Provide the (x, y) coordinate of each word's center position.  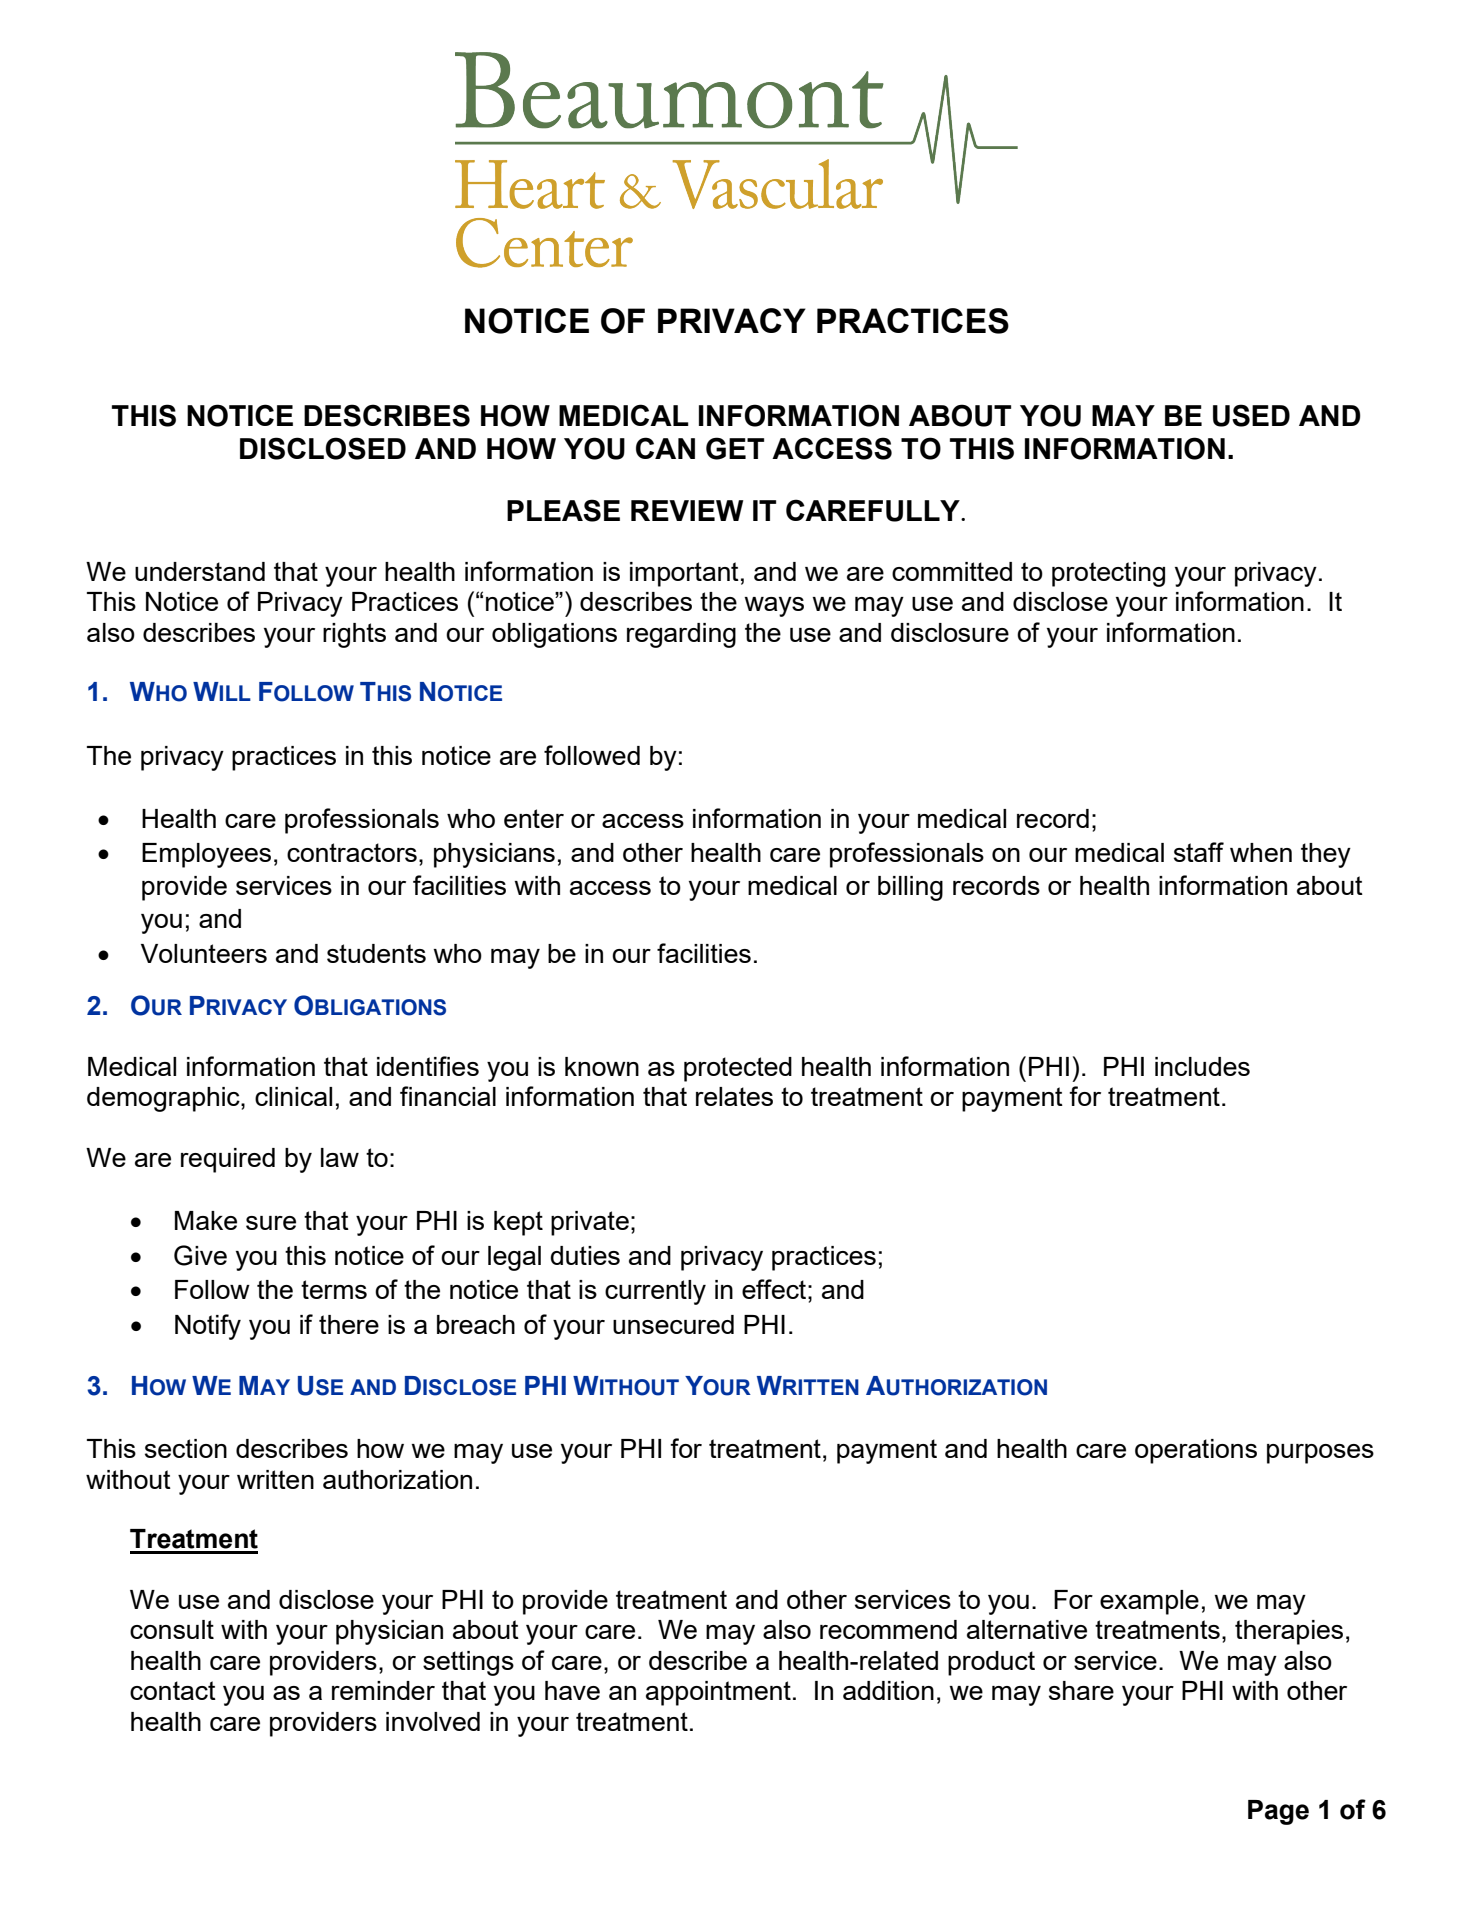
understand (200, 571)
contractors (352, 852)
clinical (293, 1096)
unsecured (673, 1324)
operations (1196, 1451)
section (186, 1448)
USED (1251, 415)
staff (1199, 852)
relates (734, 1096)
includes (1202, 1066)
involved (433, 1721)
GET (735, 448)
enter (534, 818)
